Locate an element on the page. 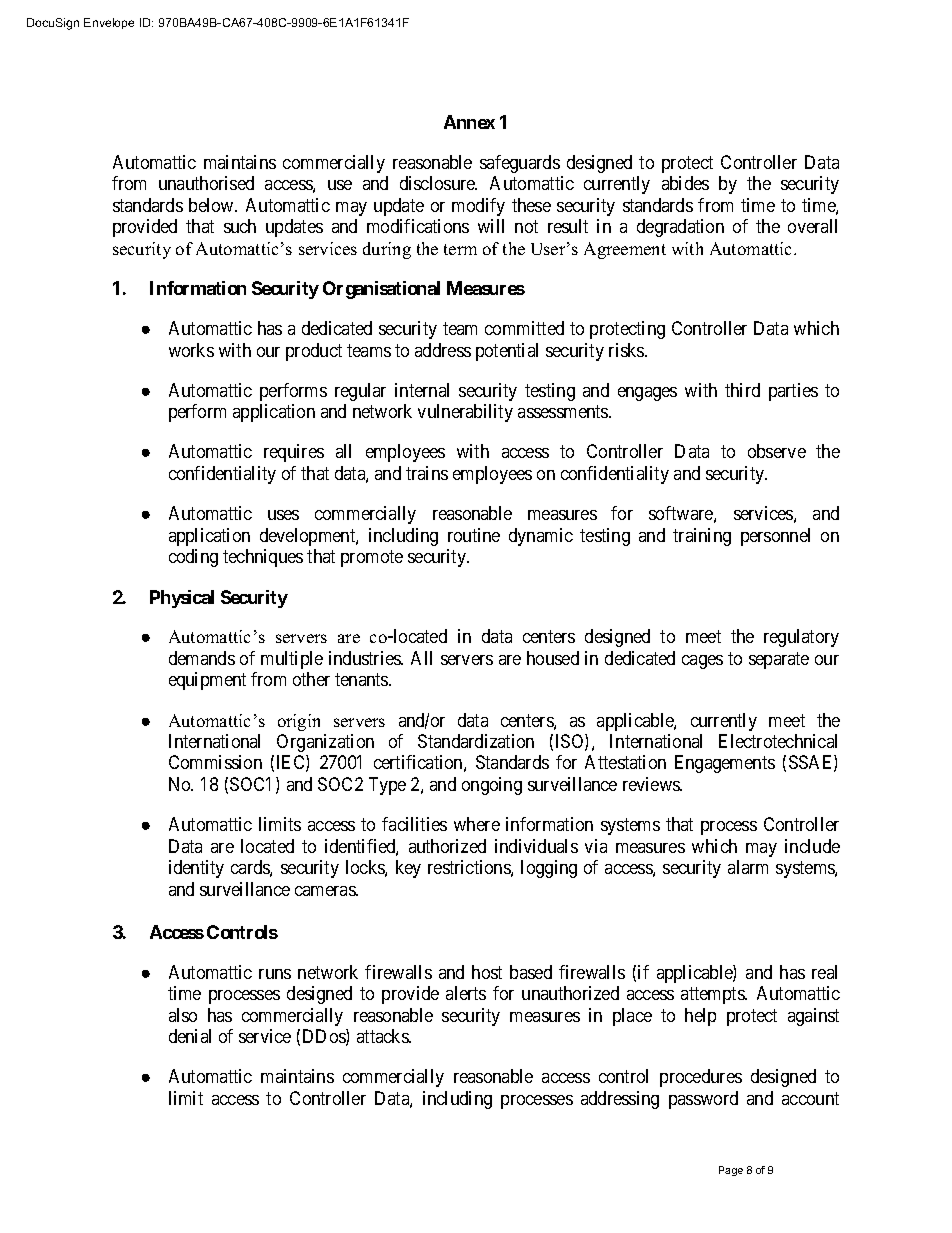 The width and height of the image is (952, 1233). third is located at coordinates (742, 390).
